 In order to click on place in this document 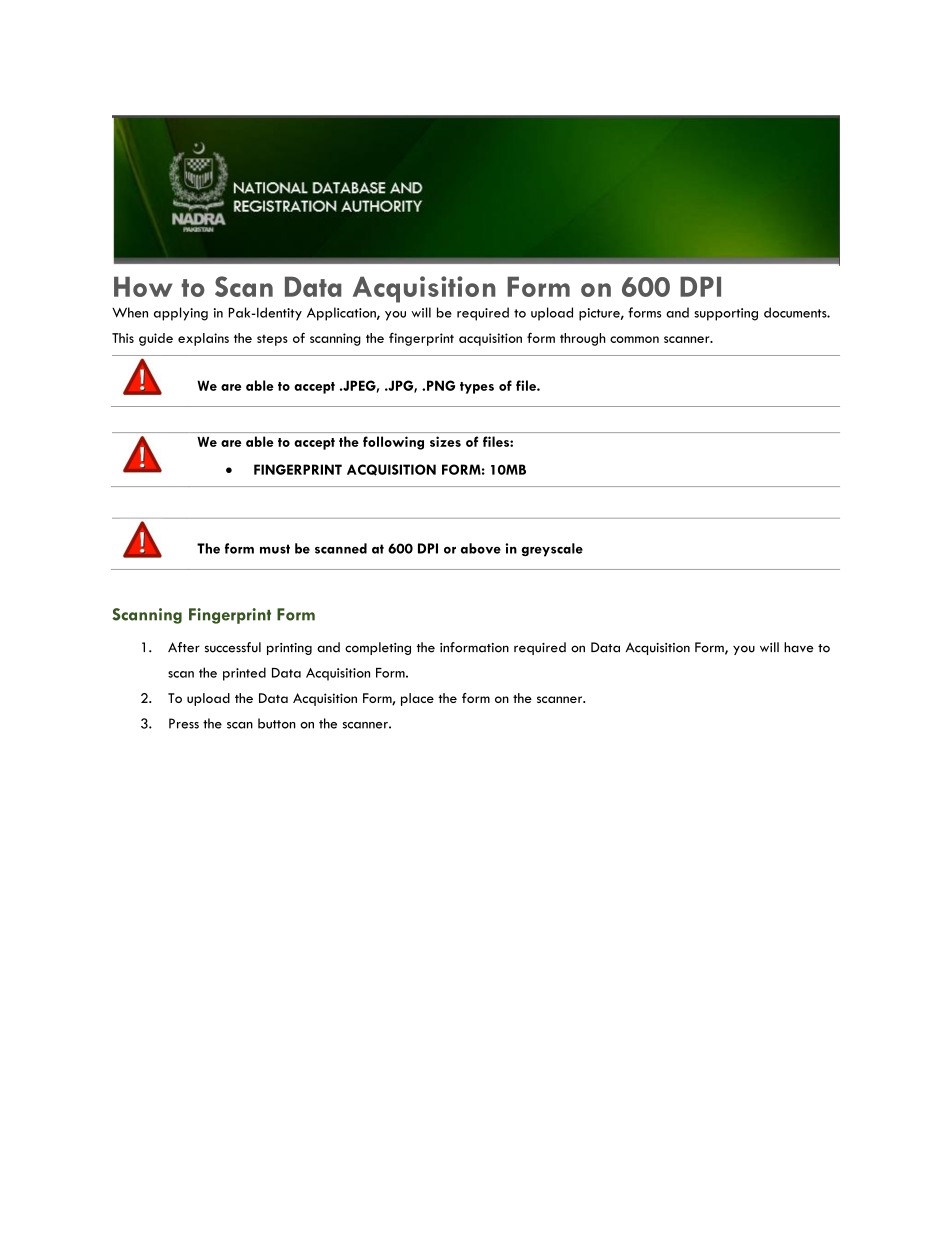, I will do `click(417, 699)`.
